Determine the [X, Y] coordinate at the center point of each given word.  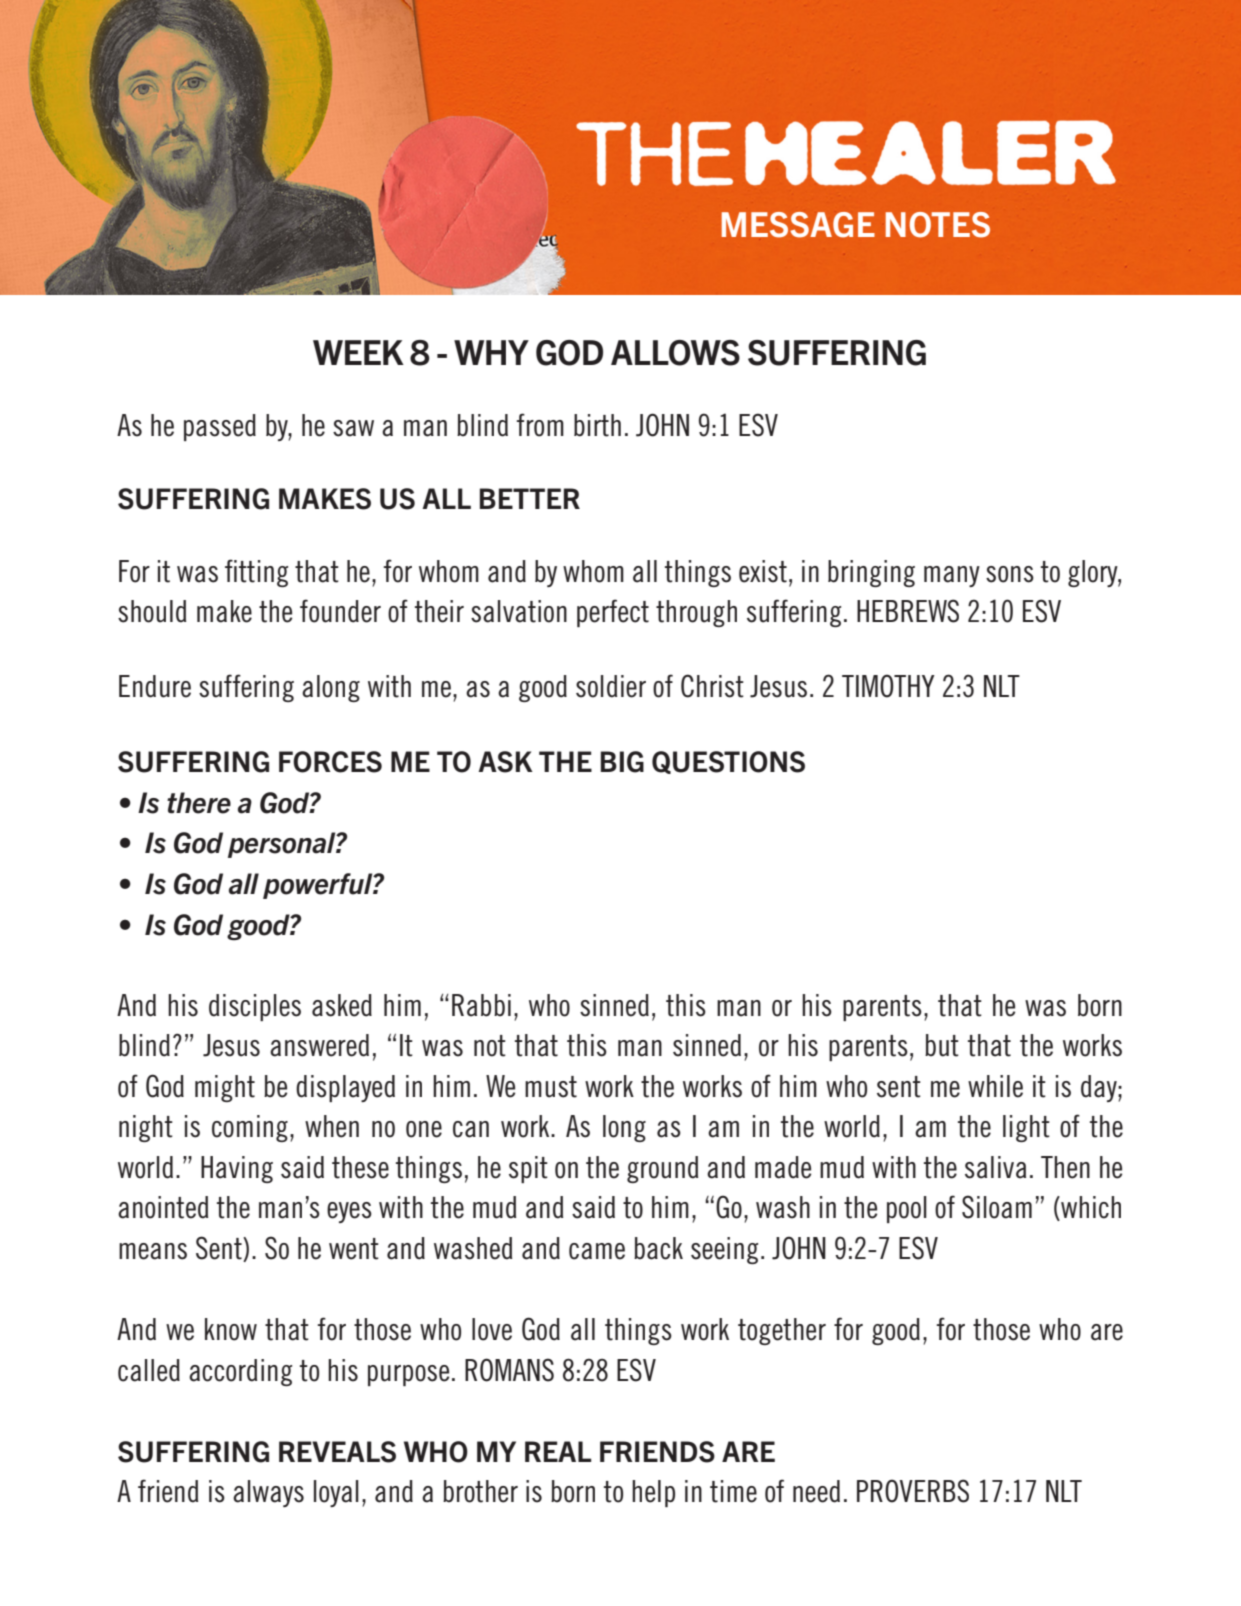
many [952, 576]
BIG [622, 762]
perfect [613, 613]
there [199, 803]
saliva [995, 1167]
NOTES [938, 225]
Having [237, 1169]
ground [662, 1169]
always [268, 1493]
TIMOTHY [888, 686]
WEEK [358, 352]
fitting [256, 573]
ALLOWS [675, 353]
